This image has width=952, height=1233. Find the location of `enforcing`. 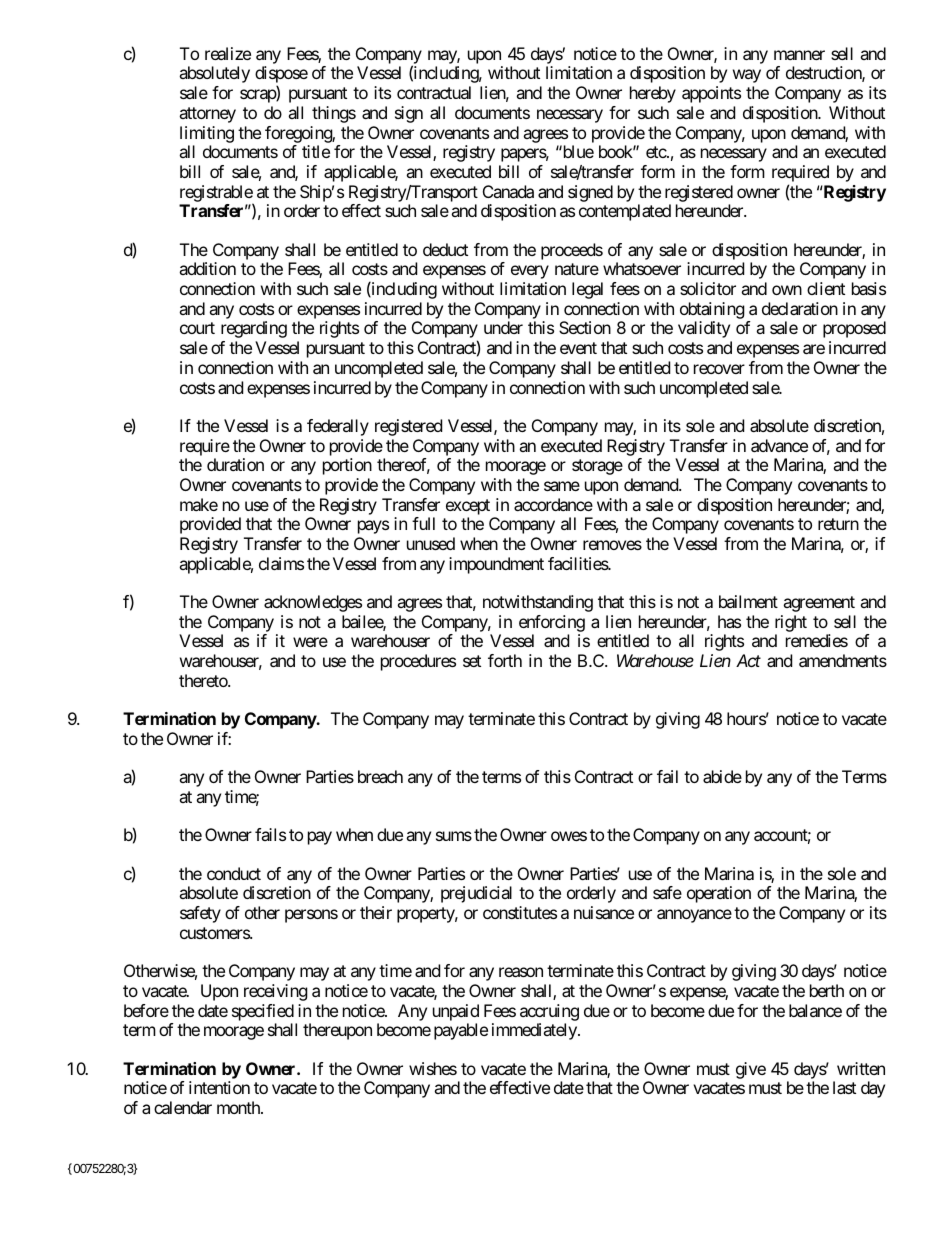

enforcing is located at coordinates (552, 625).
